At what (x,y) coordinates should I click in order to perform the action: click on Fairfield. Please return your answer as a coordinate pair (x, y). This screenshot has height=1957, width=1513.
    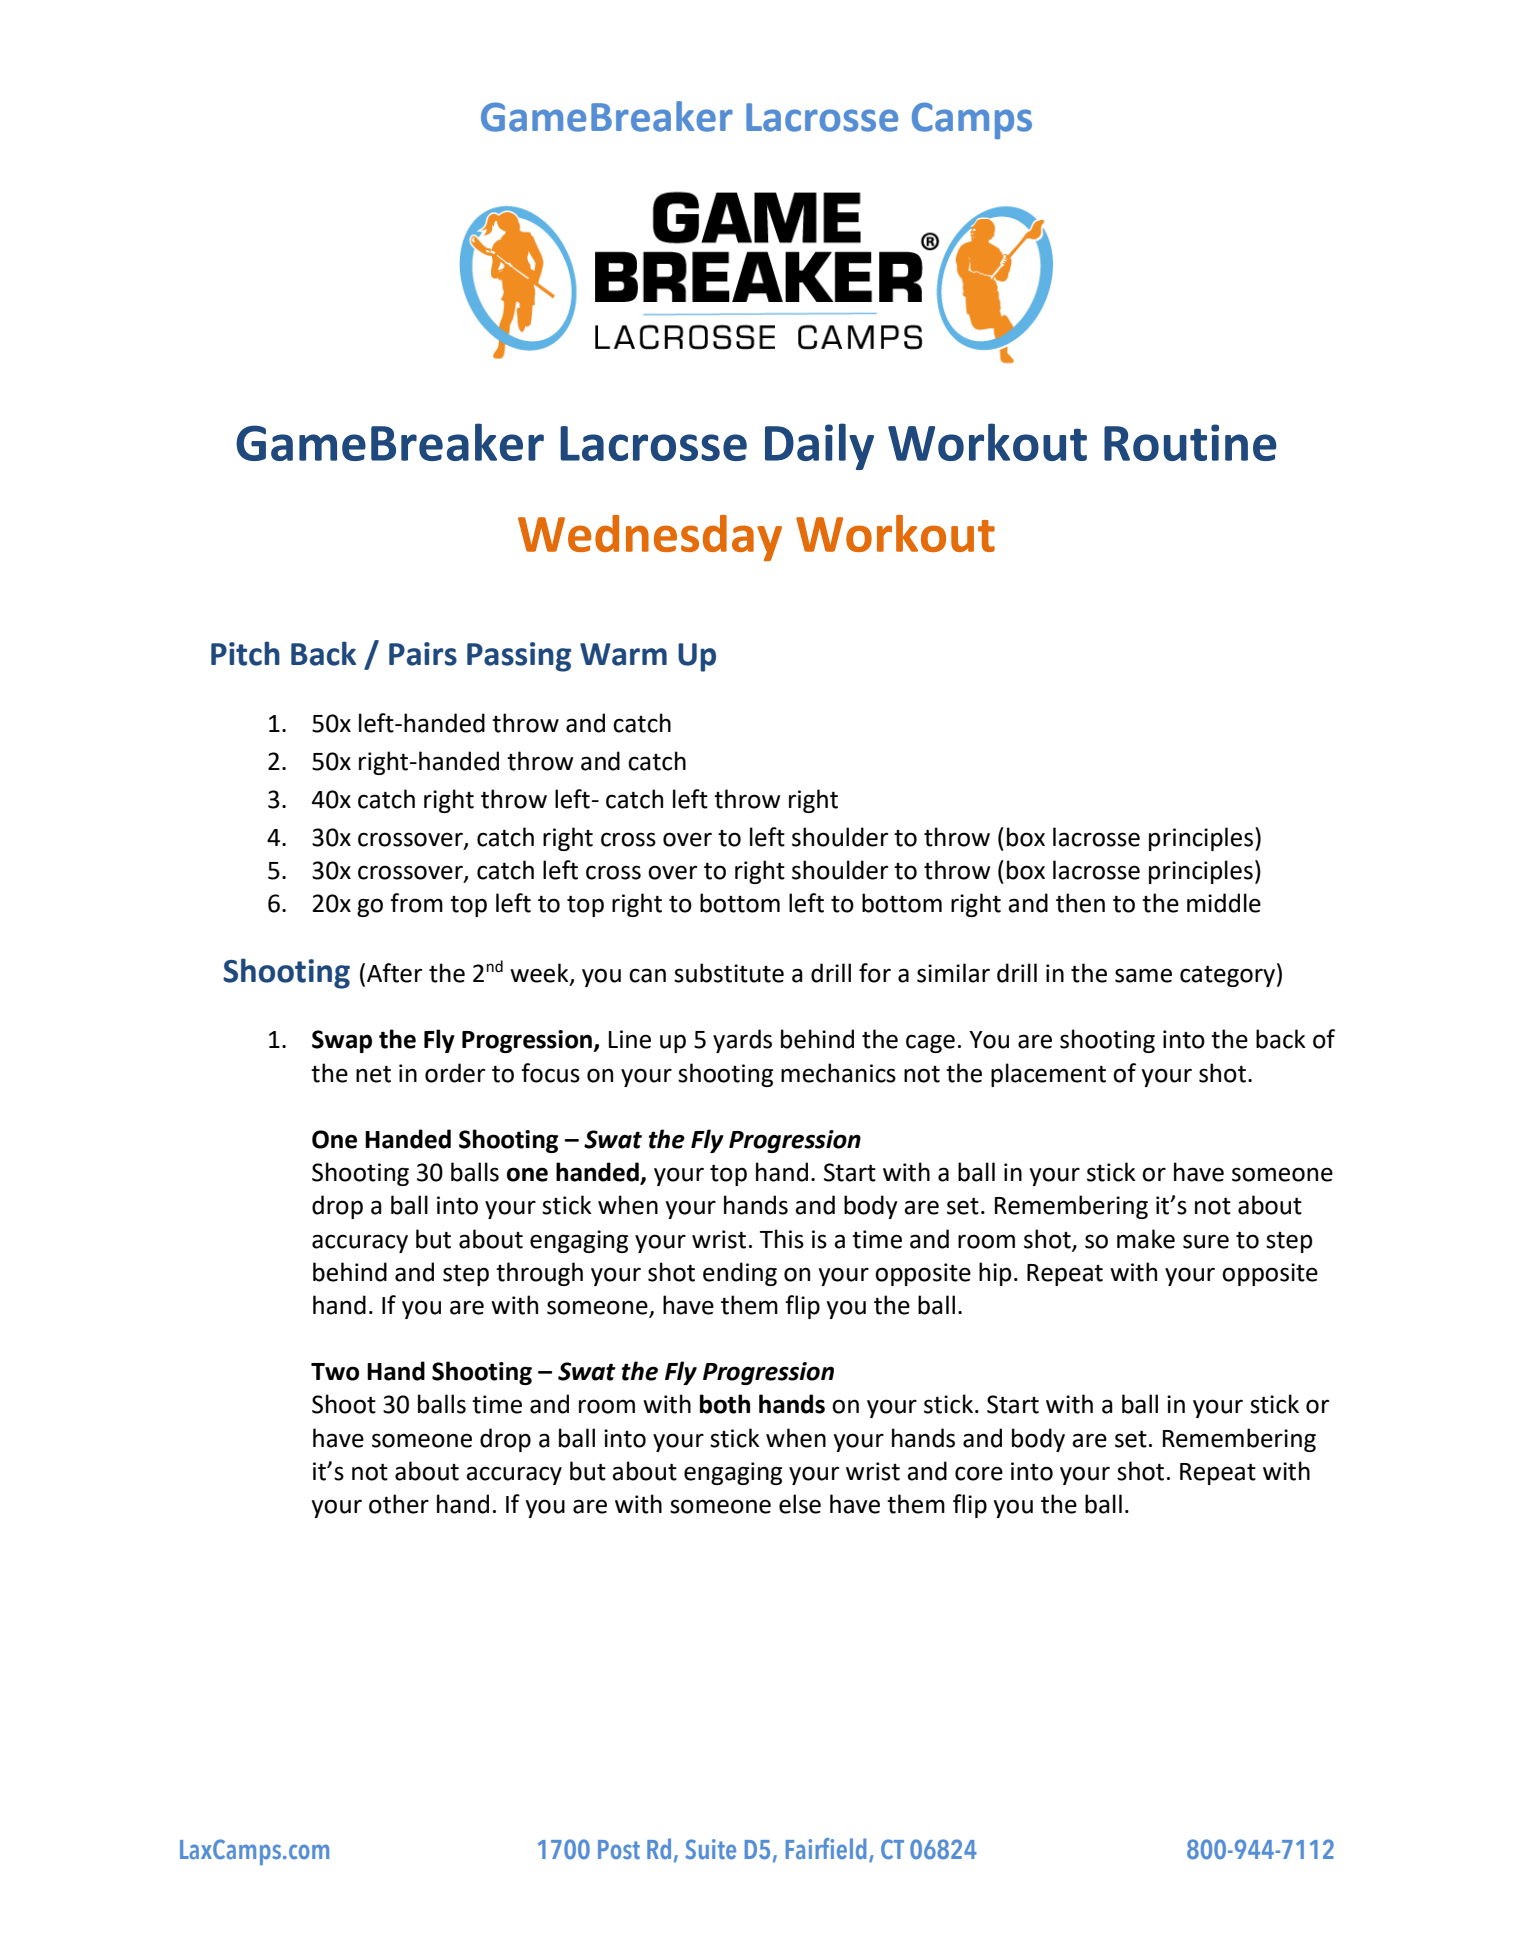
    Looking at the image, I should click on (826, 1848).
